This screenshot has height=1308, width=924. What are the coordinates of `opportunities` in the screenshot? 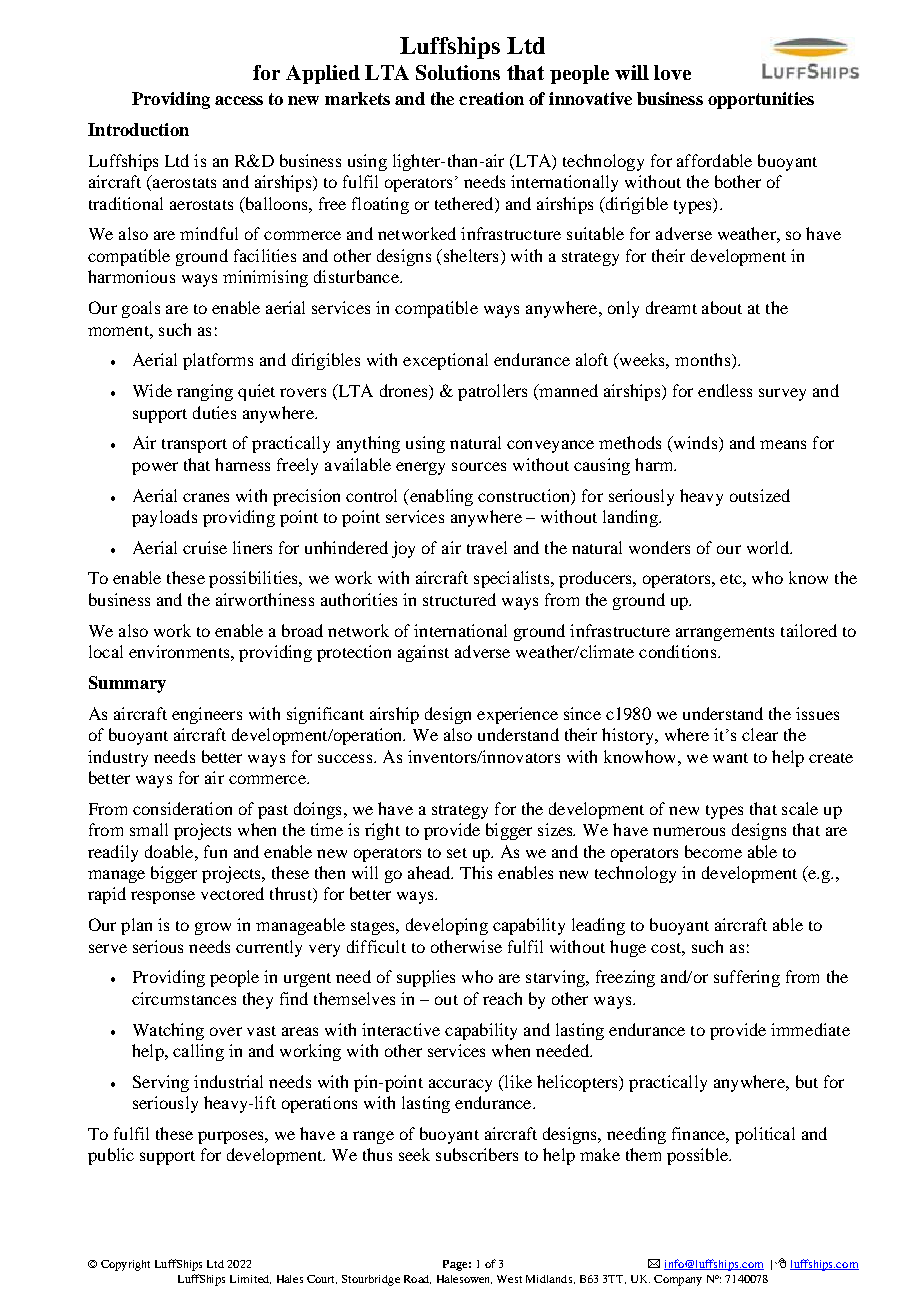 It's located at (761, 100).
